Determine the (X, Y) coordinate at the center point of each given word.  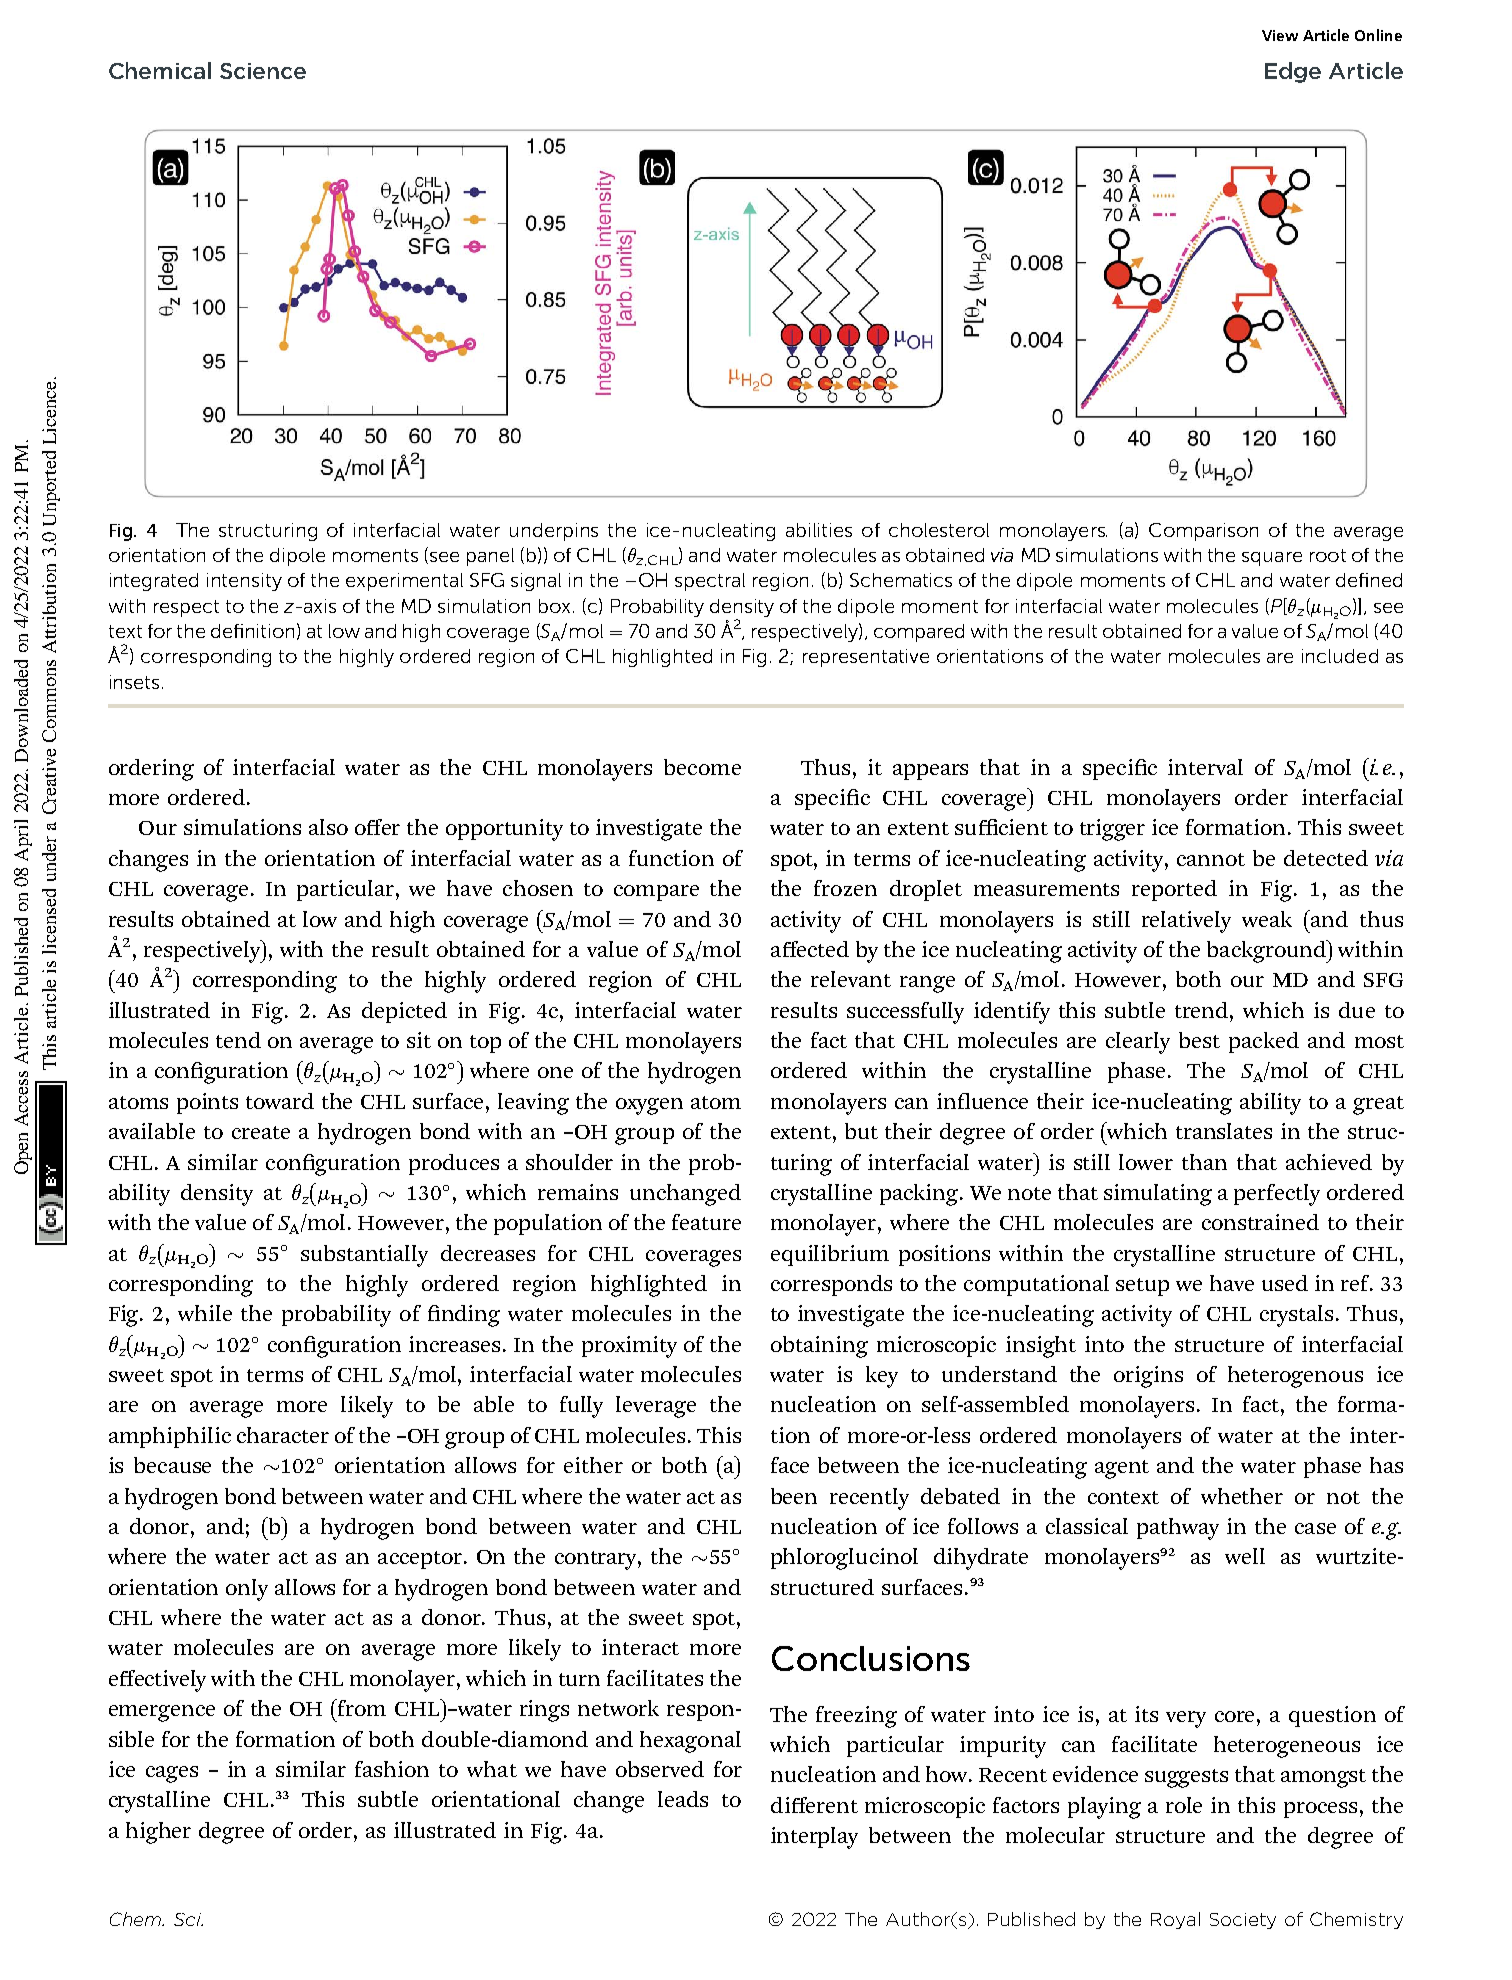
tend (238, 1040)
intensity (244, 582)
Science (263, 71)
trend (1203, 1010)
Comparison (1203, 532)
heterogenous (1295, 1377)
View (1280, 35)
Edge (1293, 72)
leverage (656, 1407)
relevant (851, 979)
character (283, 1435)
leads (683, 1799)
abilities (819, 530)
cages (172, 1774)
